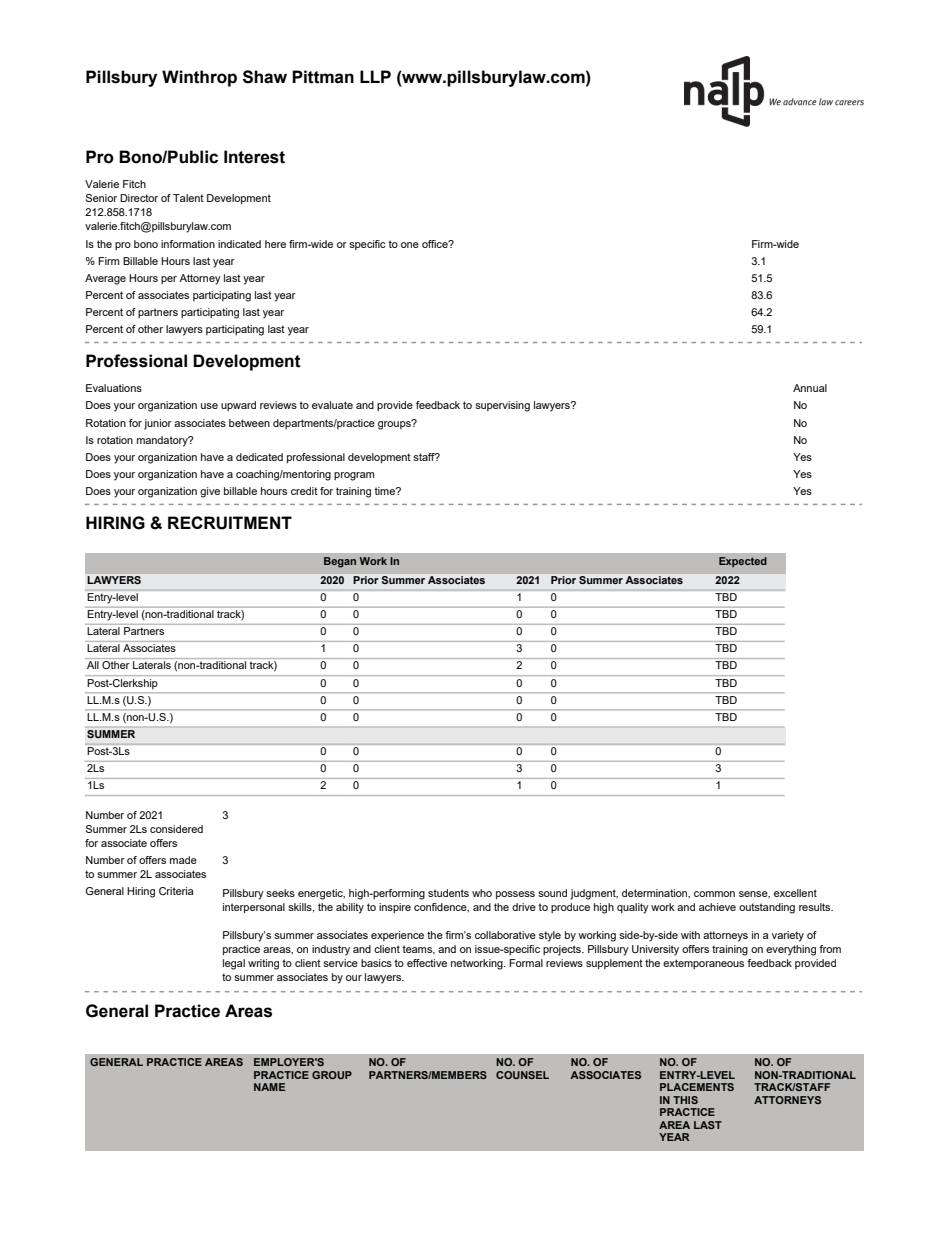 The width and height of the screenshot is (952, 1233). I want to click on students, so click(448, 893).
